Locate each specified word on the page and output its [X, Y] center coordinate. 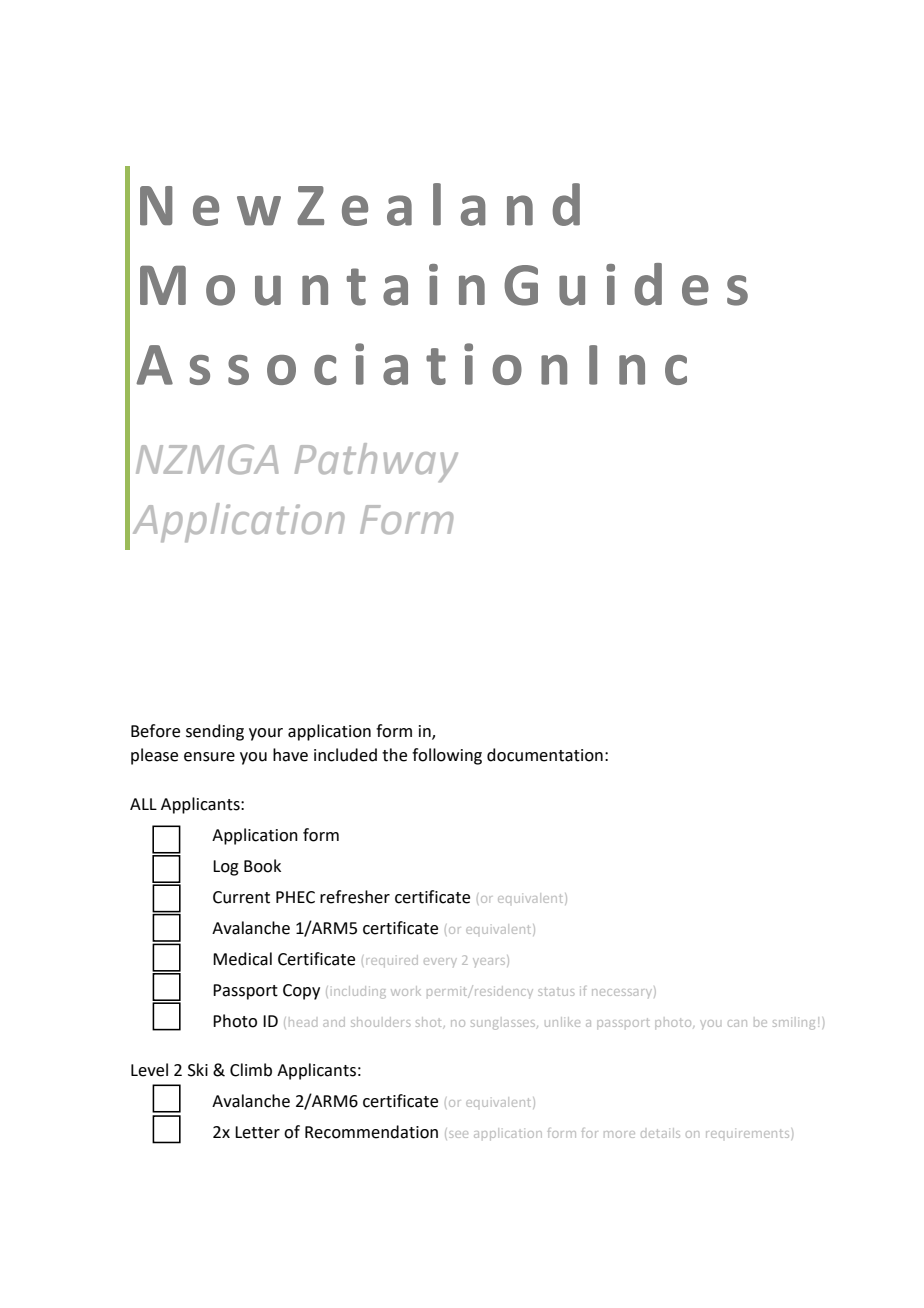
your [266, 734]
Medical [242, 959]
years [490, 961]
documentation [545, 755]
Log [226, 868]
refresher [355, 897]
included [345, 755]
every [440, 962]
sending [215, 732]
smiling [794, 1025]
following [447, 756]
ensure [209, 757]
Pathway [376, 462]
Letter [257, 1132]
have [290, 755]
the [394, 755]
